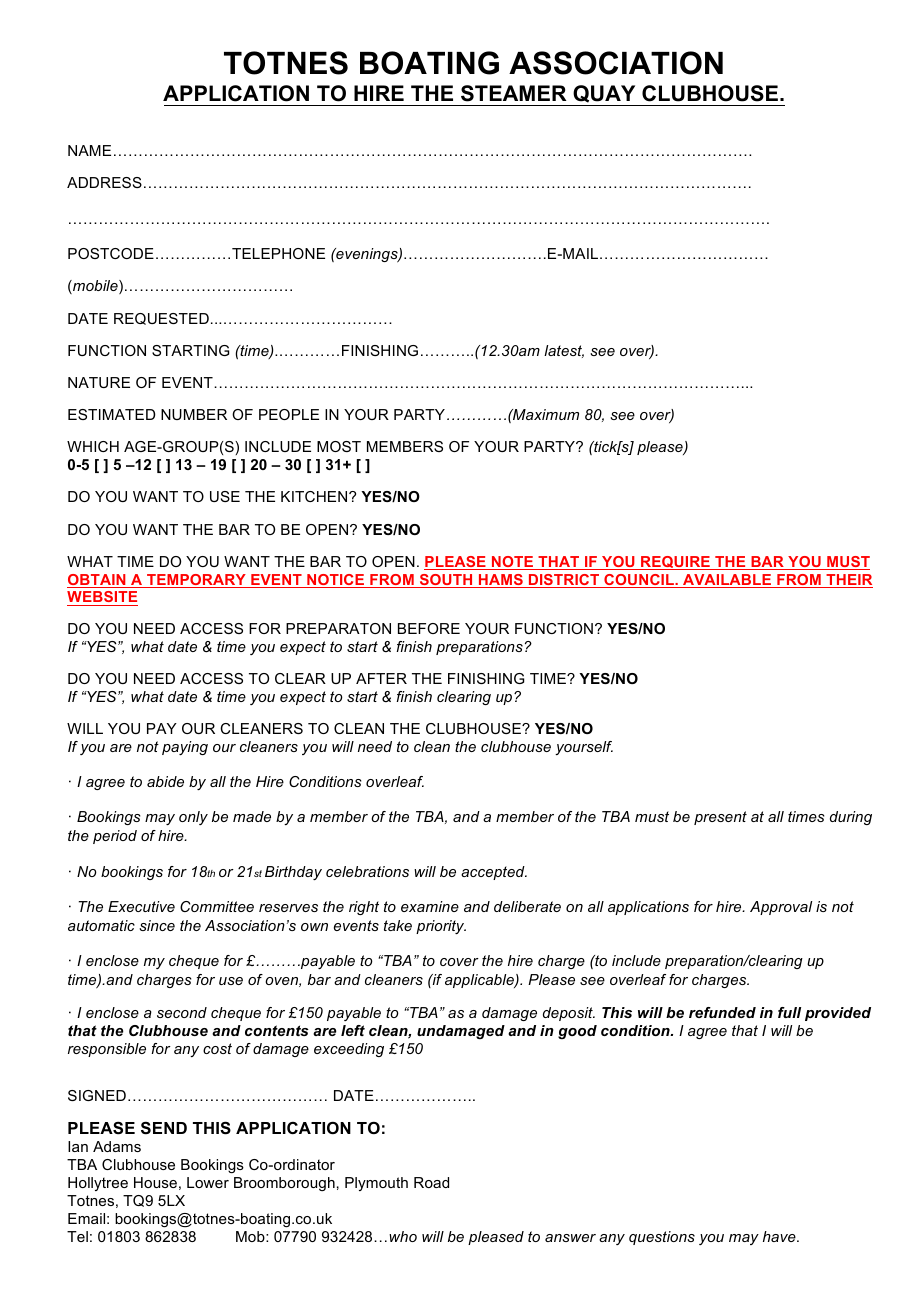 This page has height=1308, width=924. What do you see at coordinates (193, 818) in the page?
I see `only` at bounding box center [193, 818].
